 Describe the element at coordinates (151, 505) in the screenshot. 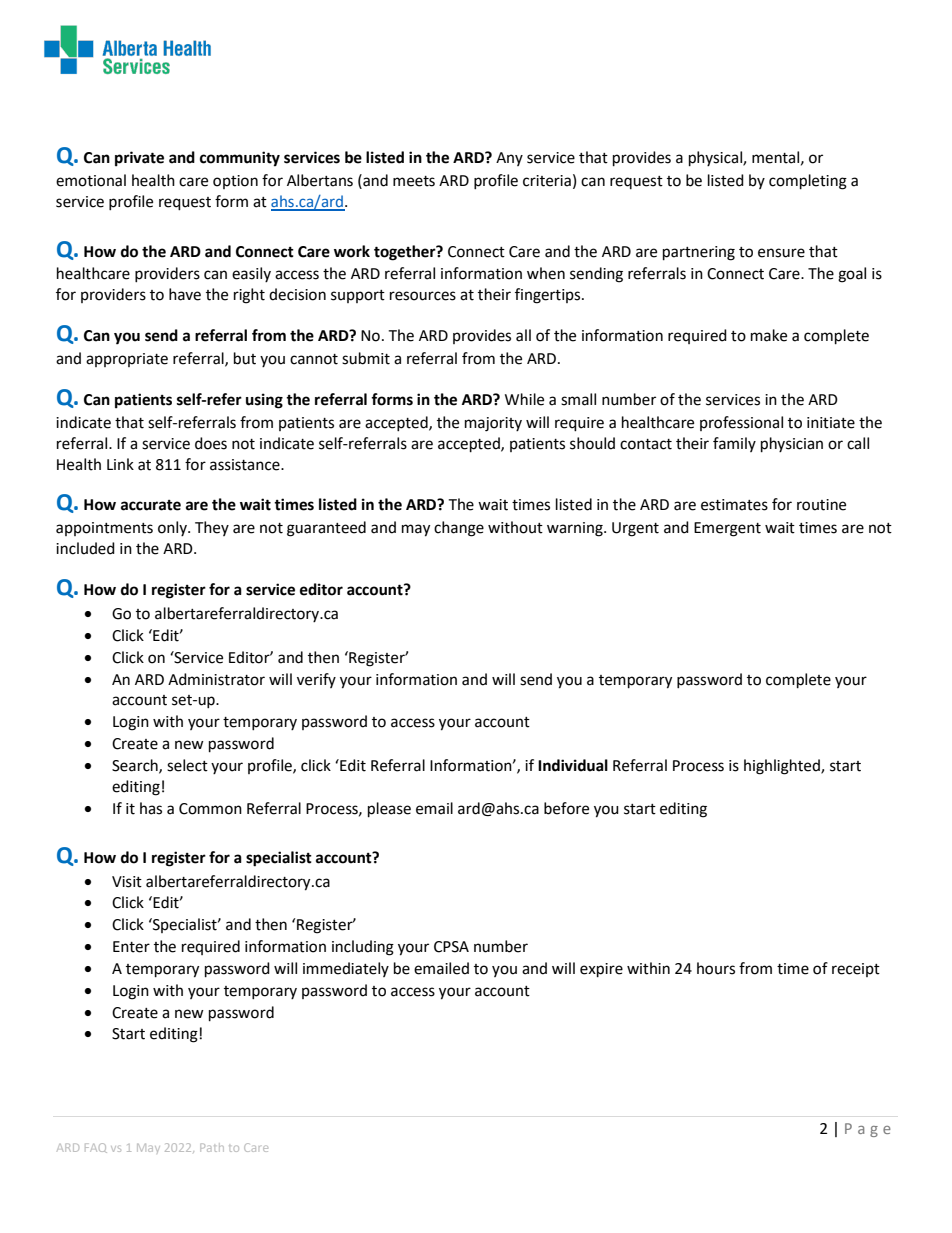

I see `accurate` at that location.
